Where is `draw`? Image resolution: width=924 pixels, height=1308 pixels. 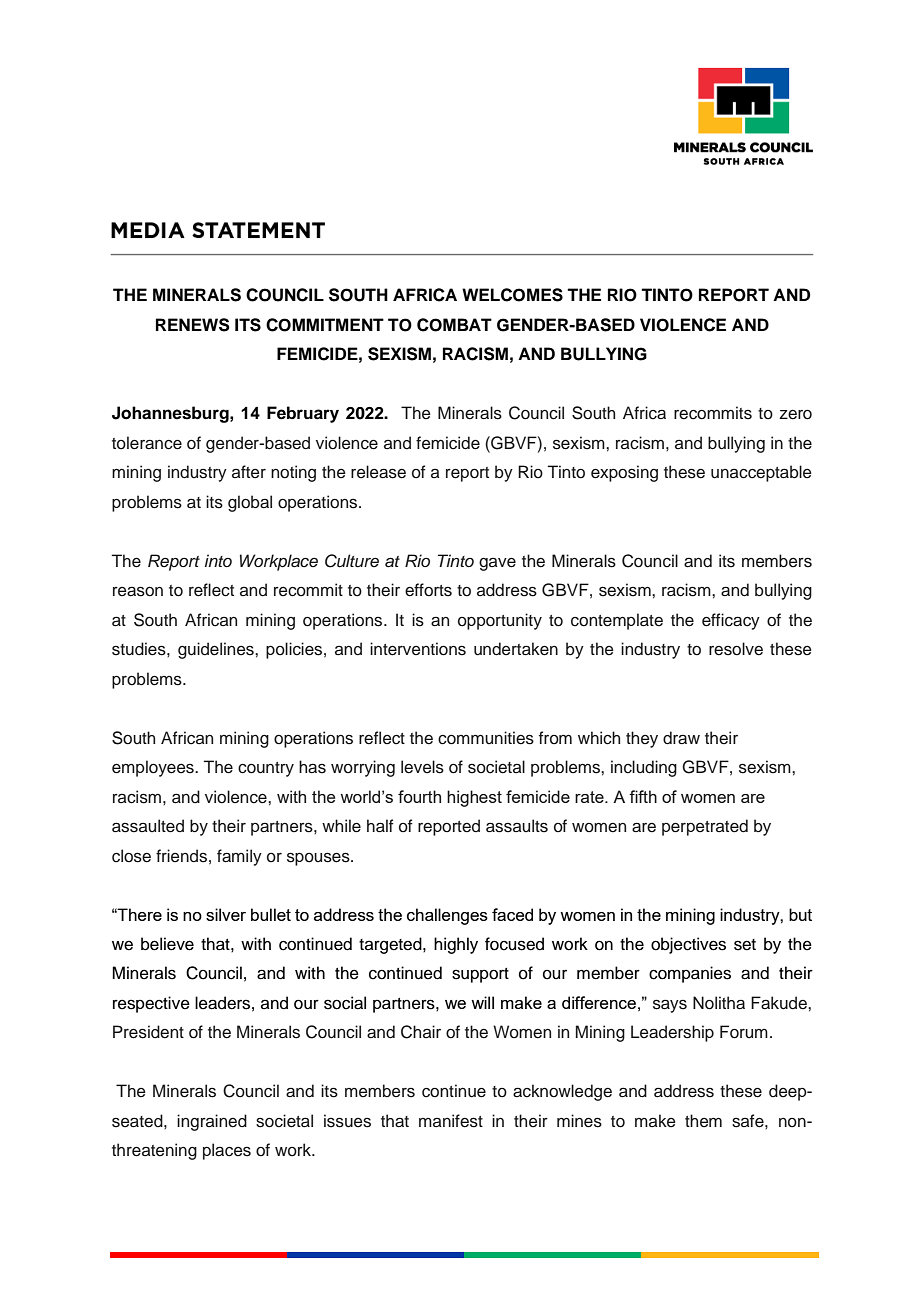 draw is located at coordinates (681, 738).
